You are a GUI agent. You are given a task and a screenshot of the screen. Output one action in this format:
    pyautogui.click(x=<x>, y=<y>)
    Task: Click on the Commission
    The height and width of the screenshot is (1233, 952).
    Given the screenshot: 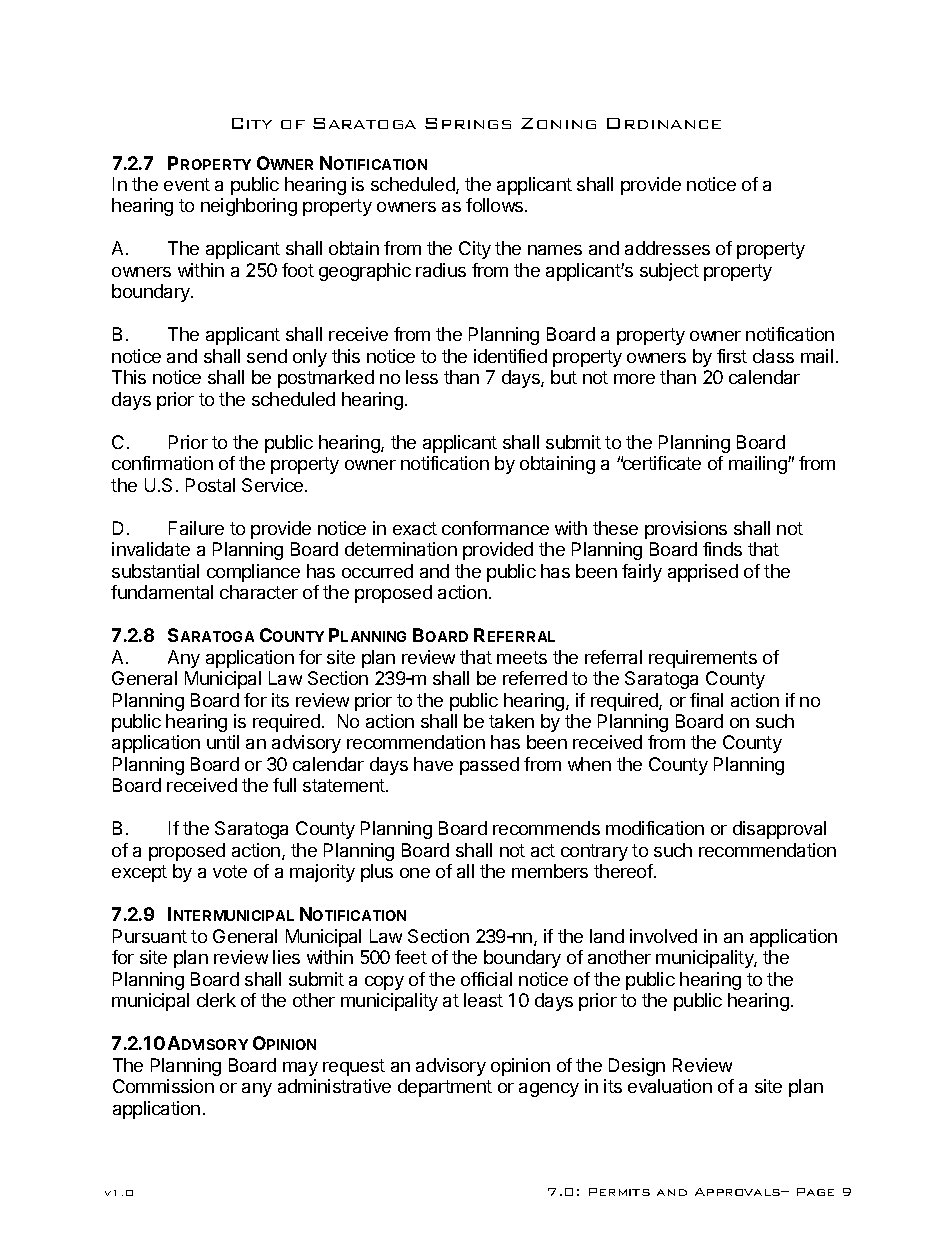 What is the action you would take?
    pyautogui.click(x=163, y=1086)
